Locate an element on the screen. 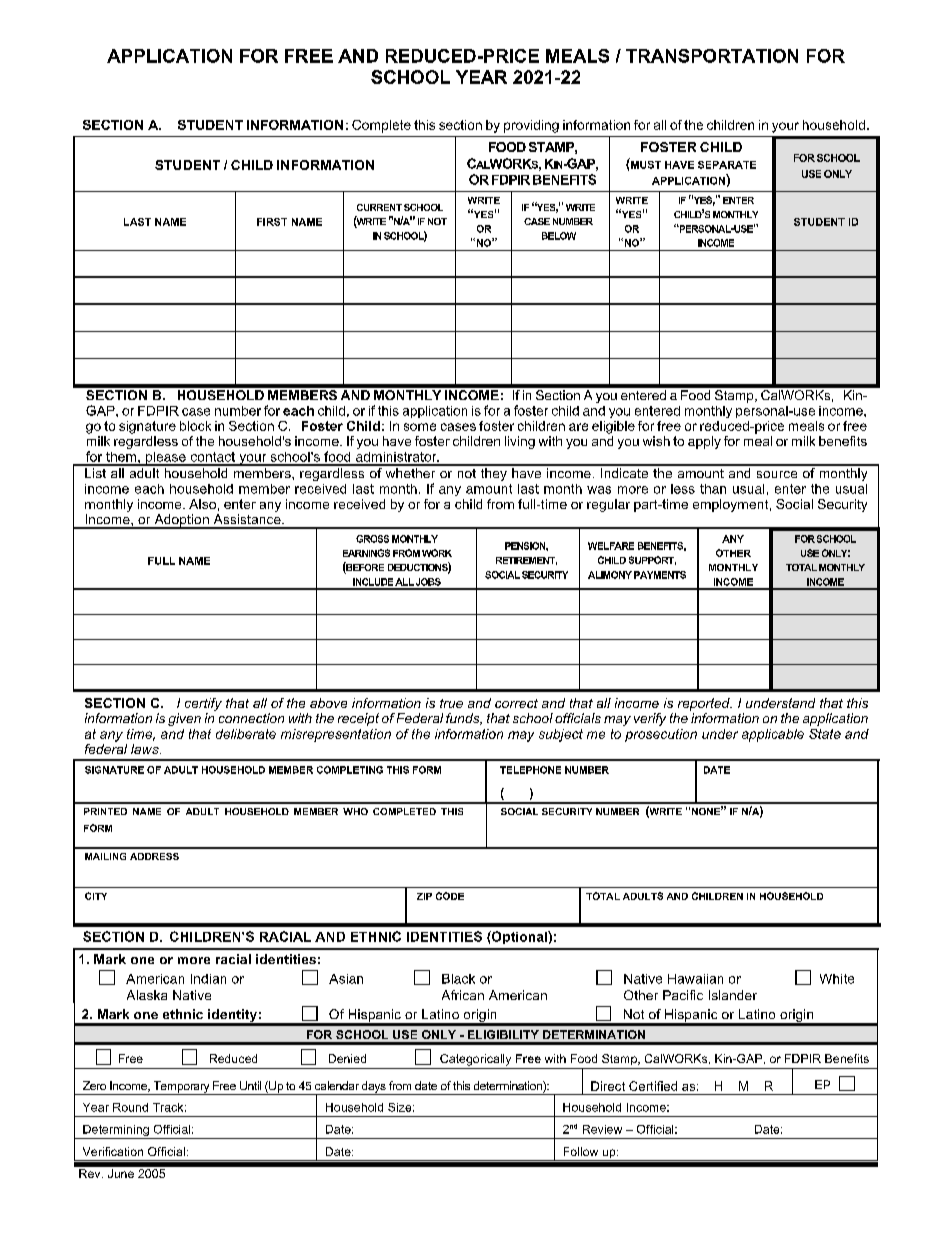  than is located at coordinates (713, 489).
